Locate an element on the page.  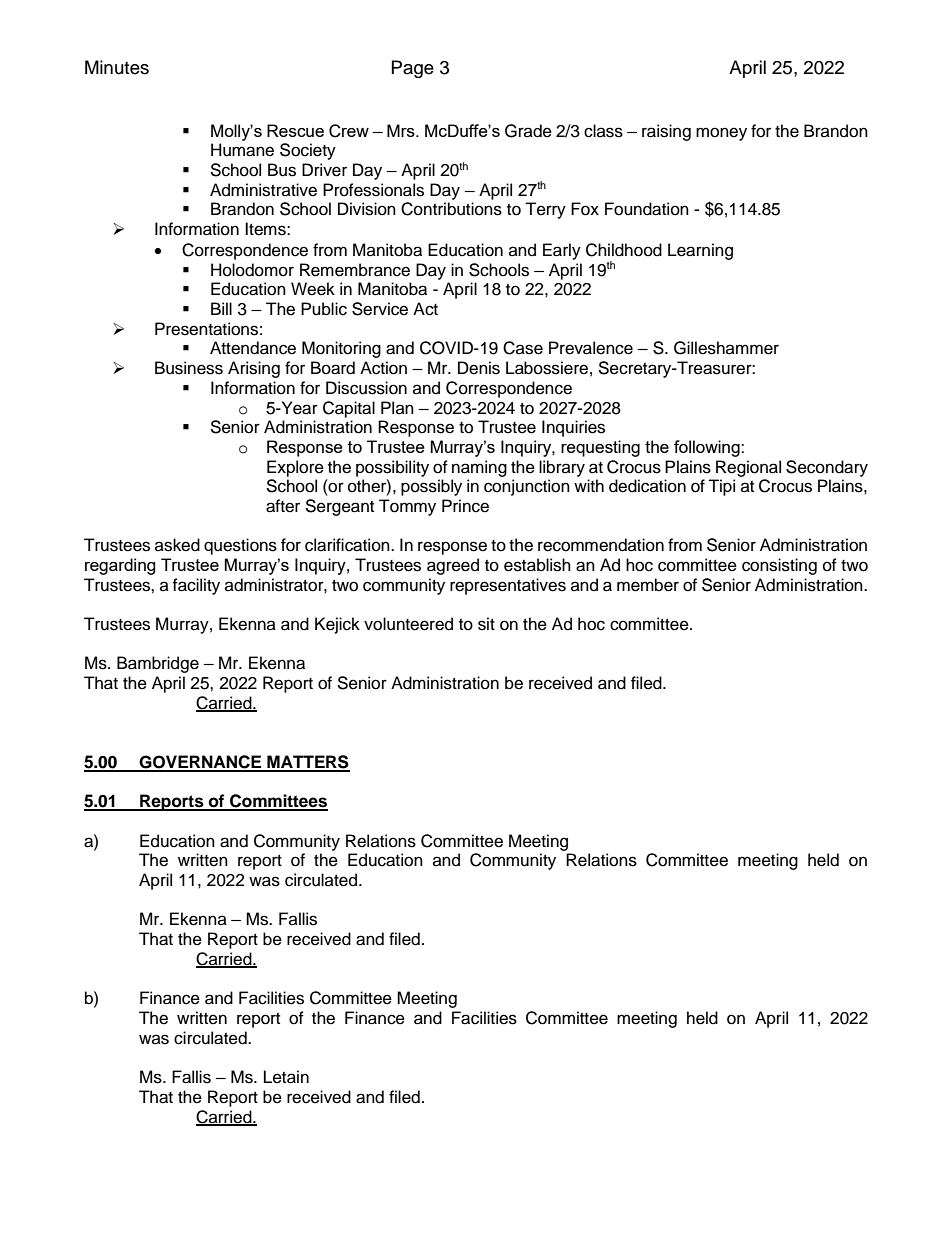
Page is located at coordinates (413, 69).
